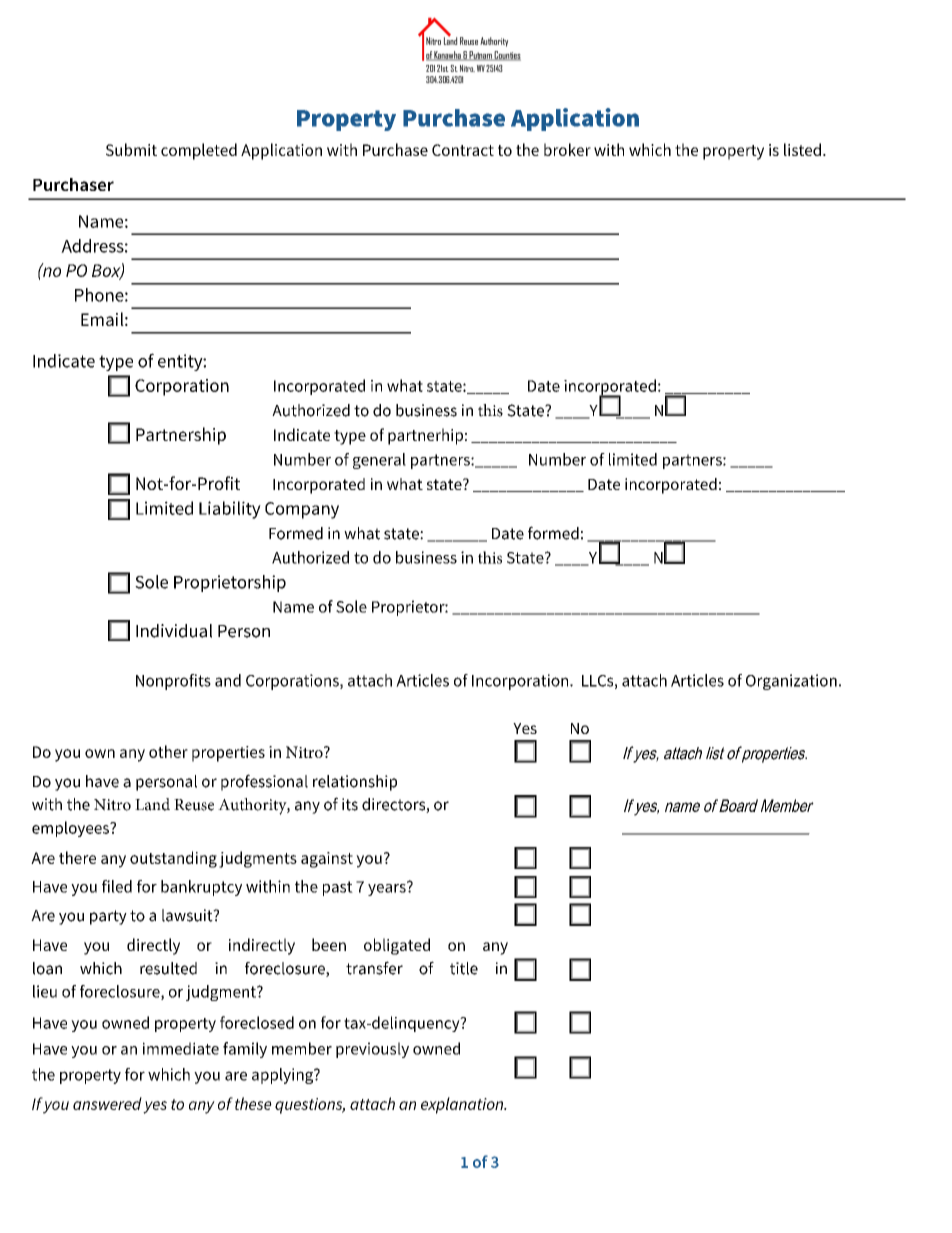 The height and width of the page is (1233, 952). What do you see at coordinates (388, 888) in the page?
I see `years` at bounding box center [388, 888].
